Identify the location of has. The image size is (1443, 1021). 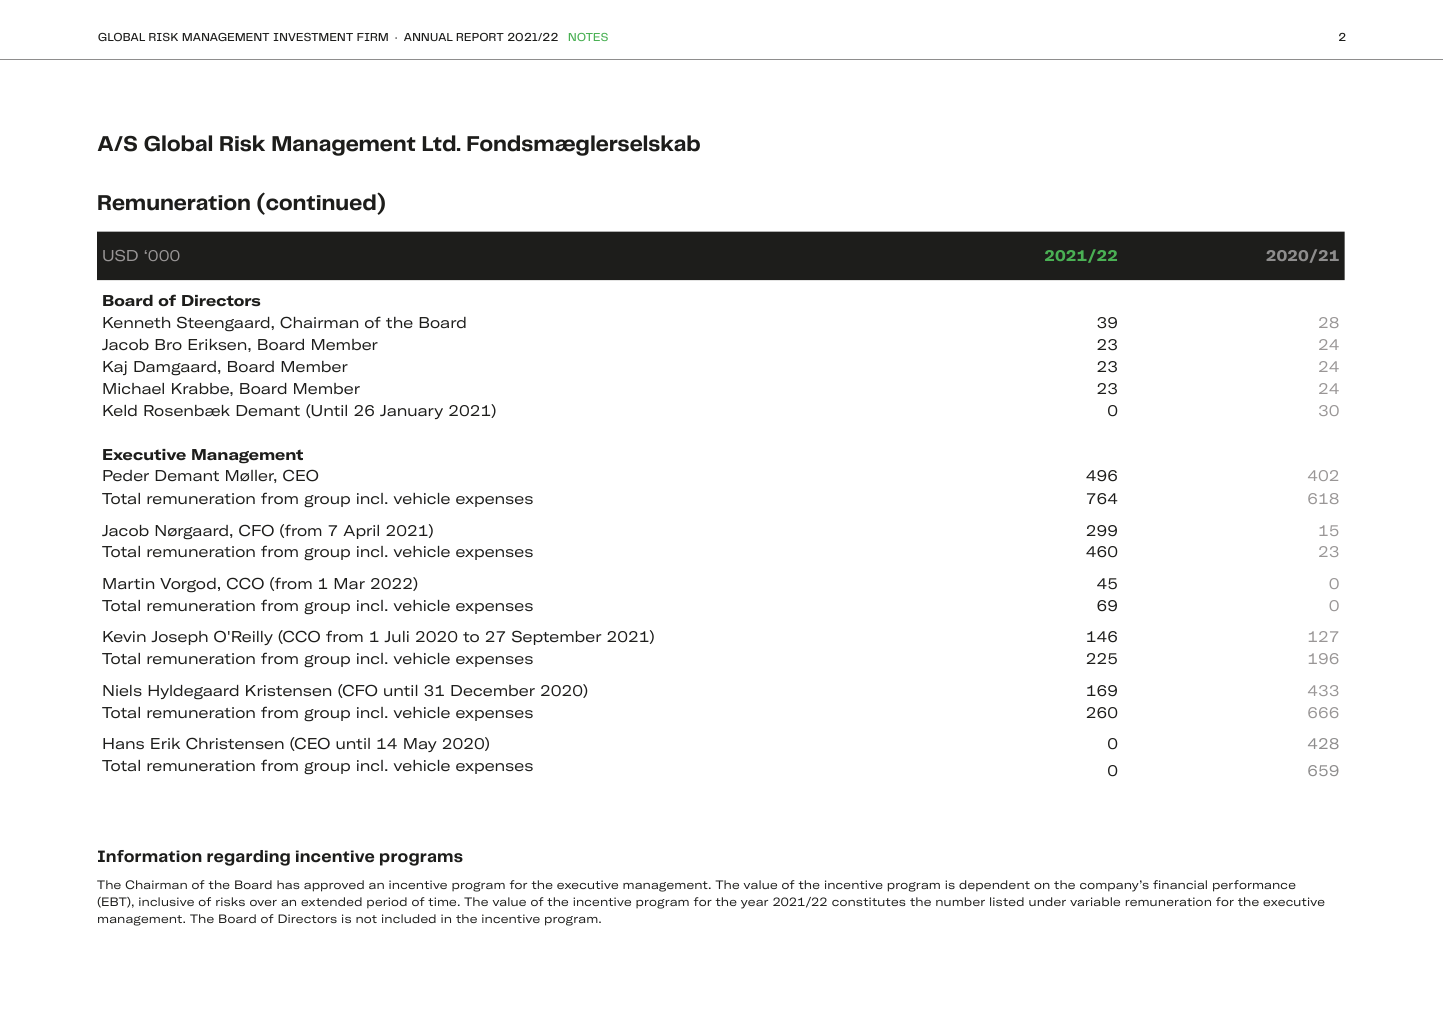
(288, 884).
